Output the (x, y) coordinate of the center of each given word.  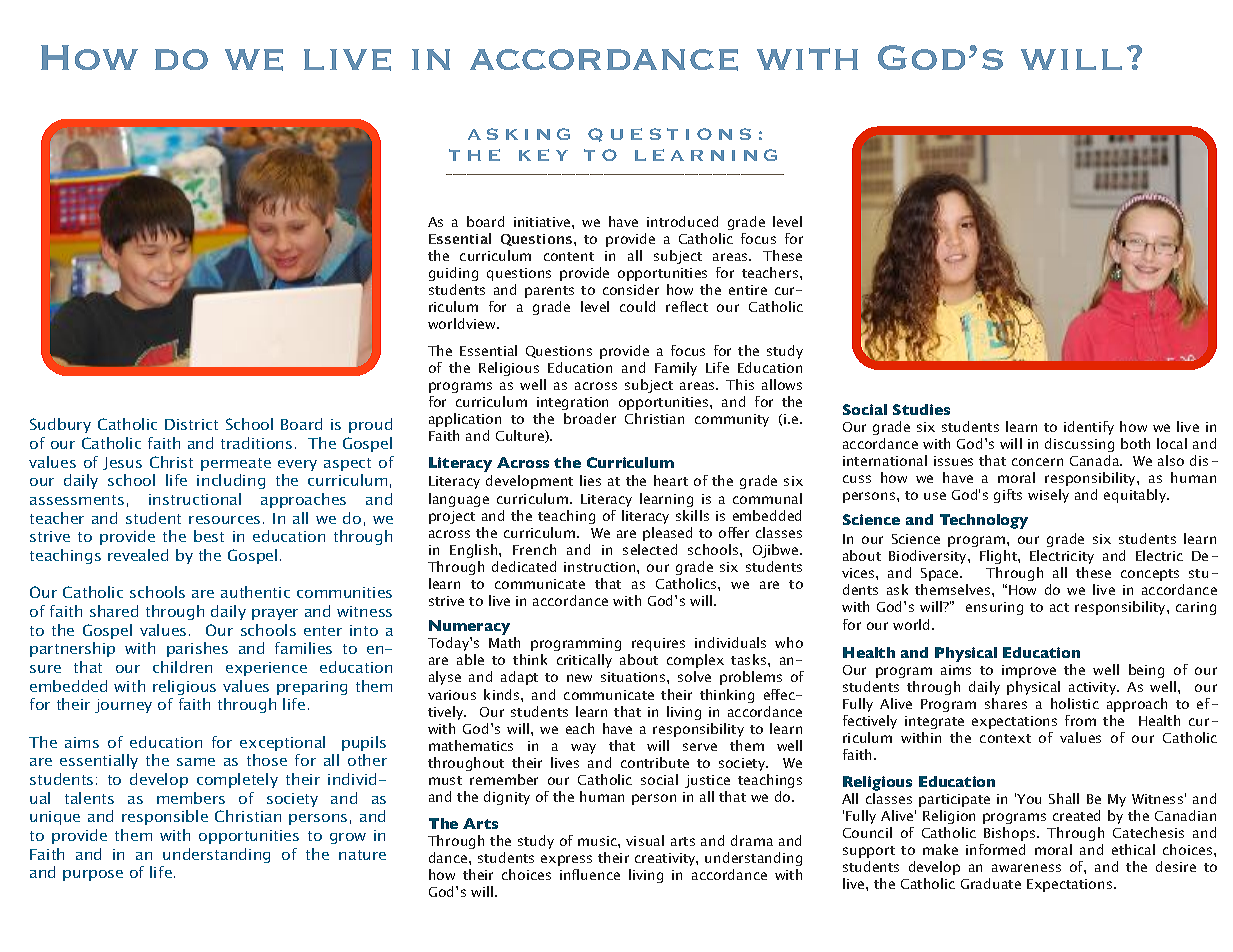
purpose (93, 875)
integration (572, 403)
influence (590, 874)
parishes (197, 649)
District (191, 424)
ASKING (519, 134)
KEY (543, 155)
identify (1089, 428)
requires (658, 644)
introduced (682, 221)
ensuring (994, 608)
